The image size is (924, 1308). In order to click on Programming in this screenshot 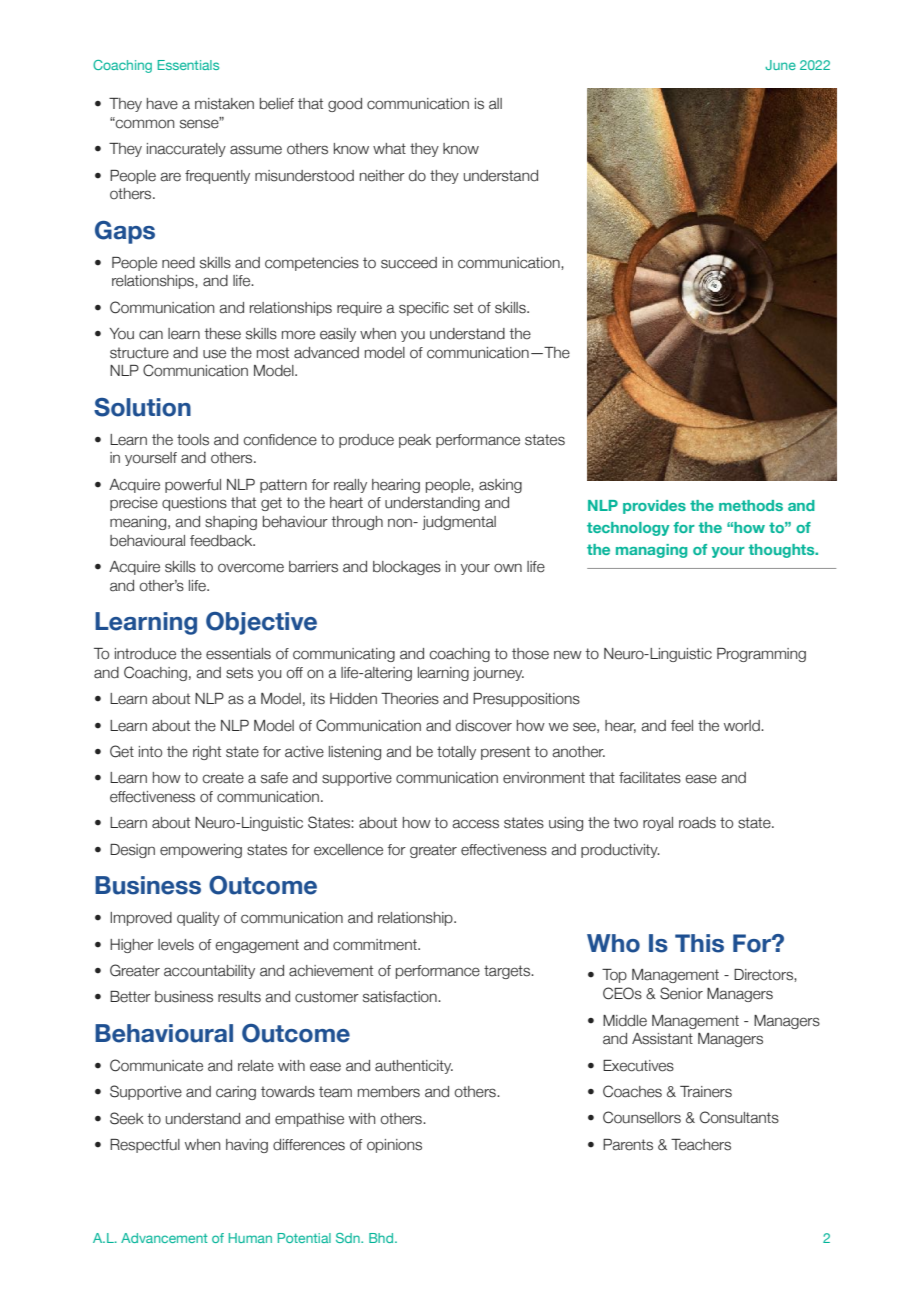, I will do `click(761, 655)`.
